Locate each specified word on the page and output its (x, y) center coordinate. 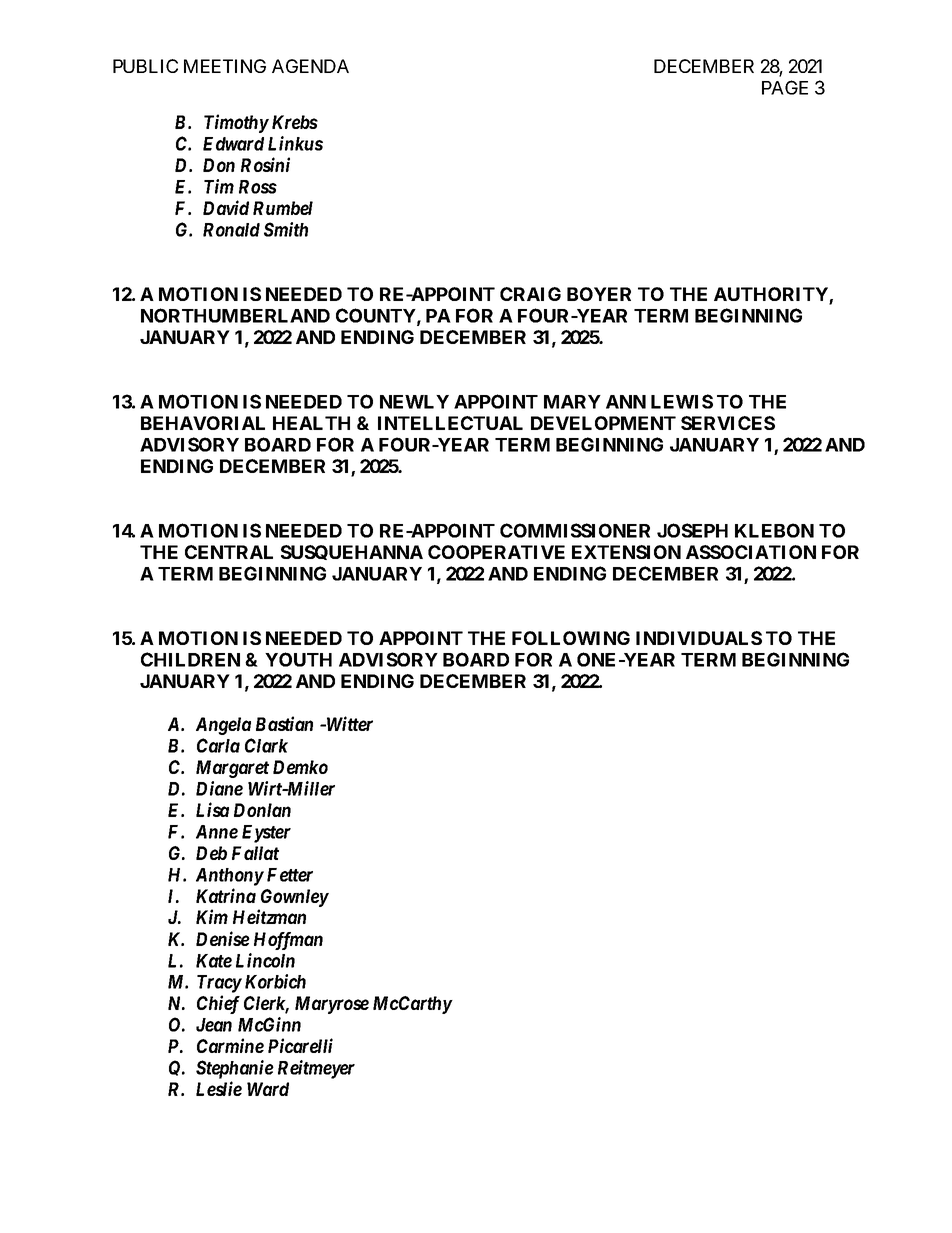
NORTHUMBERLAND (235, 315)
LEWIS (682, 401)
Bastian (284, 723)
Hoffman (288, 941)
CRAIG (530, 294)
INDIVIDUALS (699, 638)
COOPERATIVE (496, 552)
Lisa (212, 809)
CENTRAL (229, 552)
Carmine (230, 1045)
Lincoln (265, 960)
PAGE (785, 87)
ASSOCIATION (751, 552)
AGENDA (310, 66)
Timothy (236, 123)
